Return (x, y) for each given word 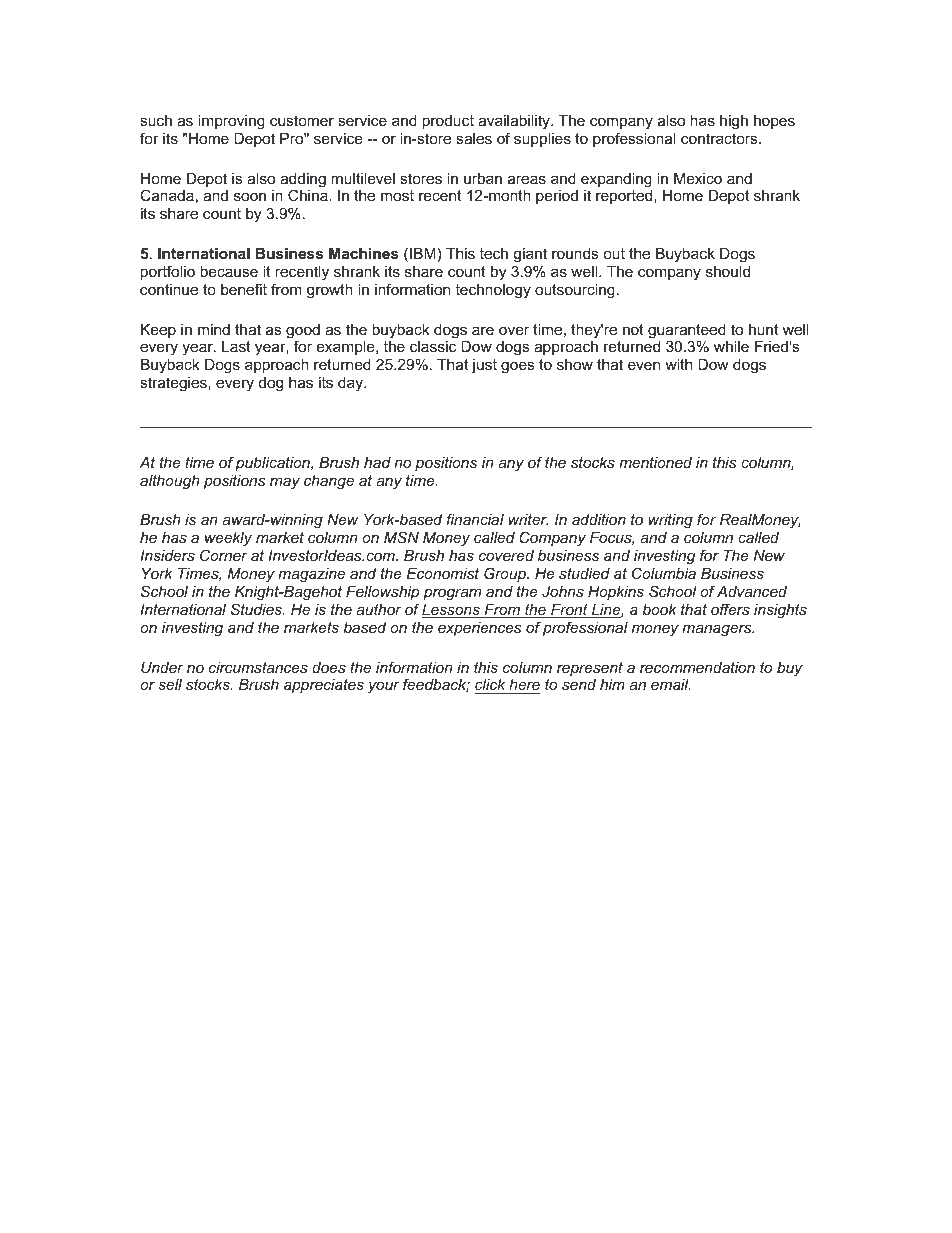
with (678, 364)
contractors (720, 138)
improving (231, 122)
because (229, 271)
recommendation (697, 667)
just (484, 366)
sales (474, 138)
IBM (423, 253)
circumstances (258, 667)
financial (475, 519)
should (728, 271)
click (490, 684)
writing (670, 521)
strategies (174, 384)
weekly (228, 539)
